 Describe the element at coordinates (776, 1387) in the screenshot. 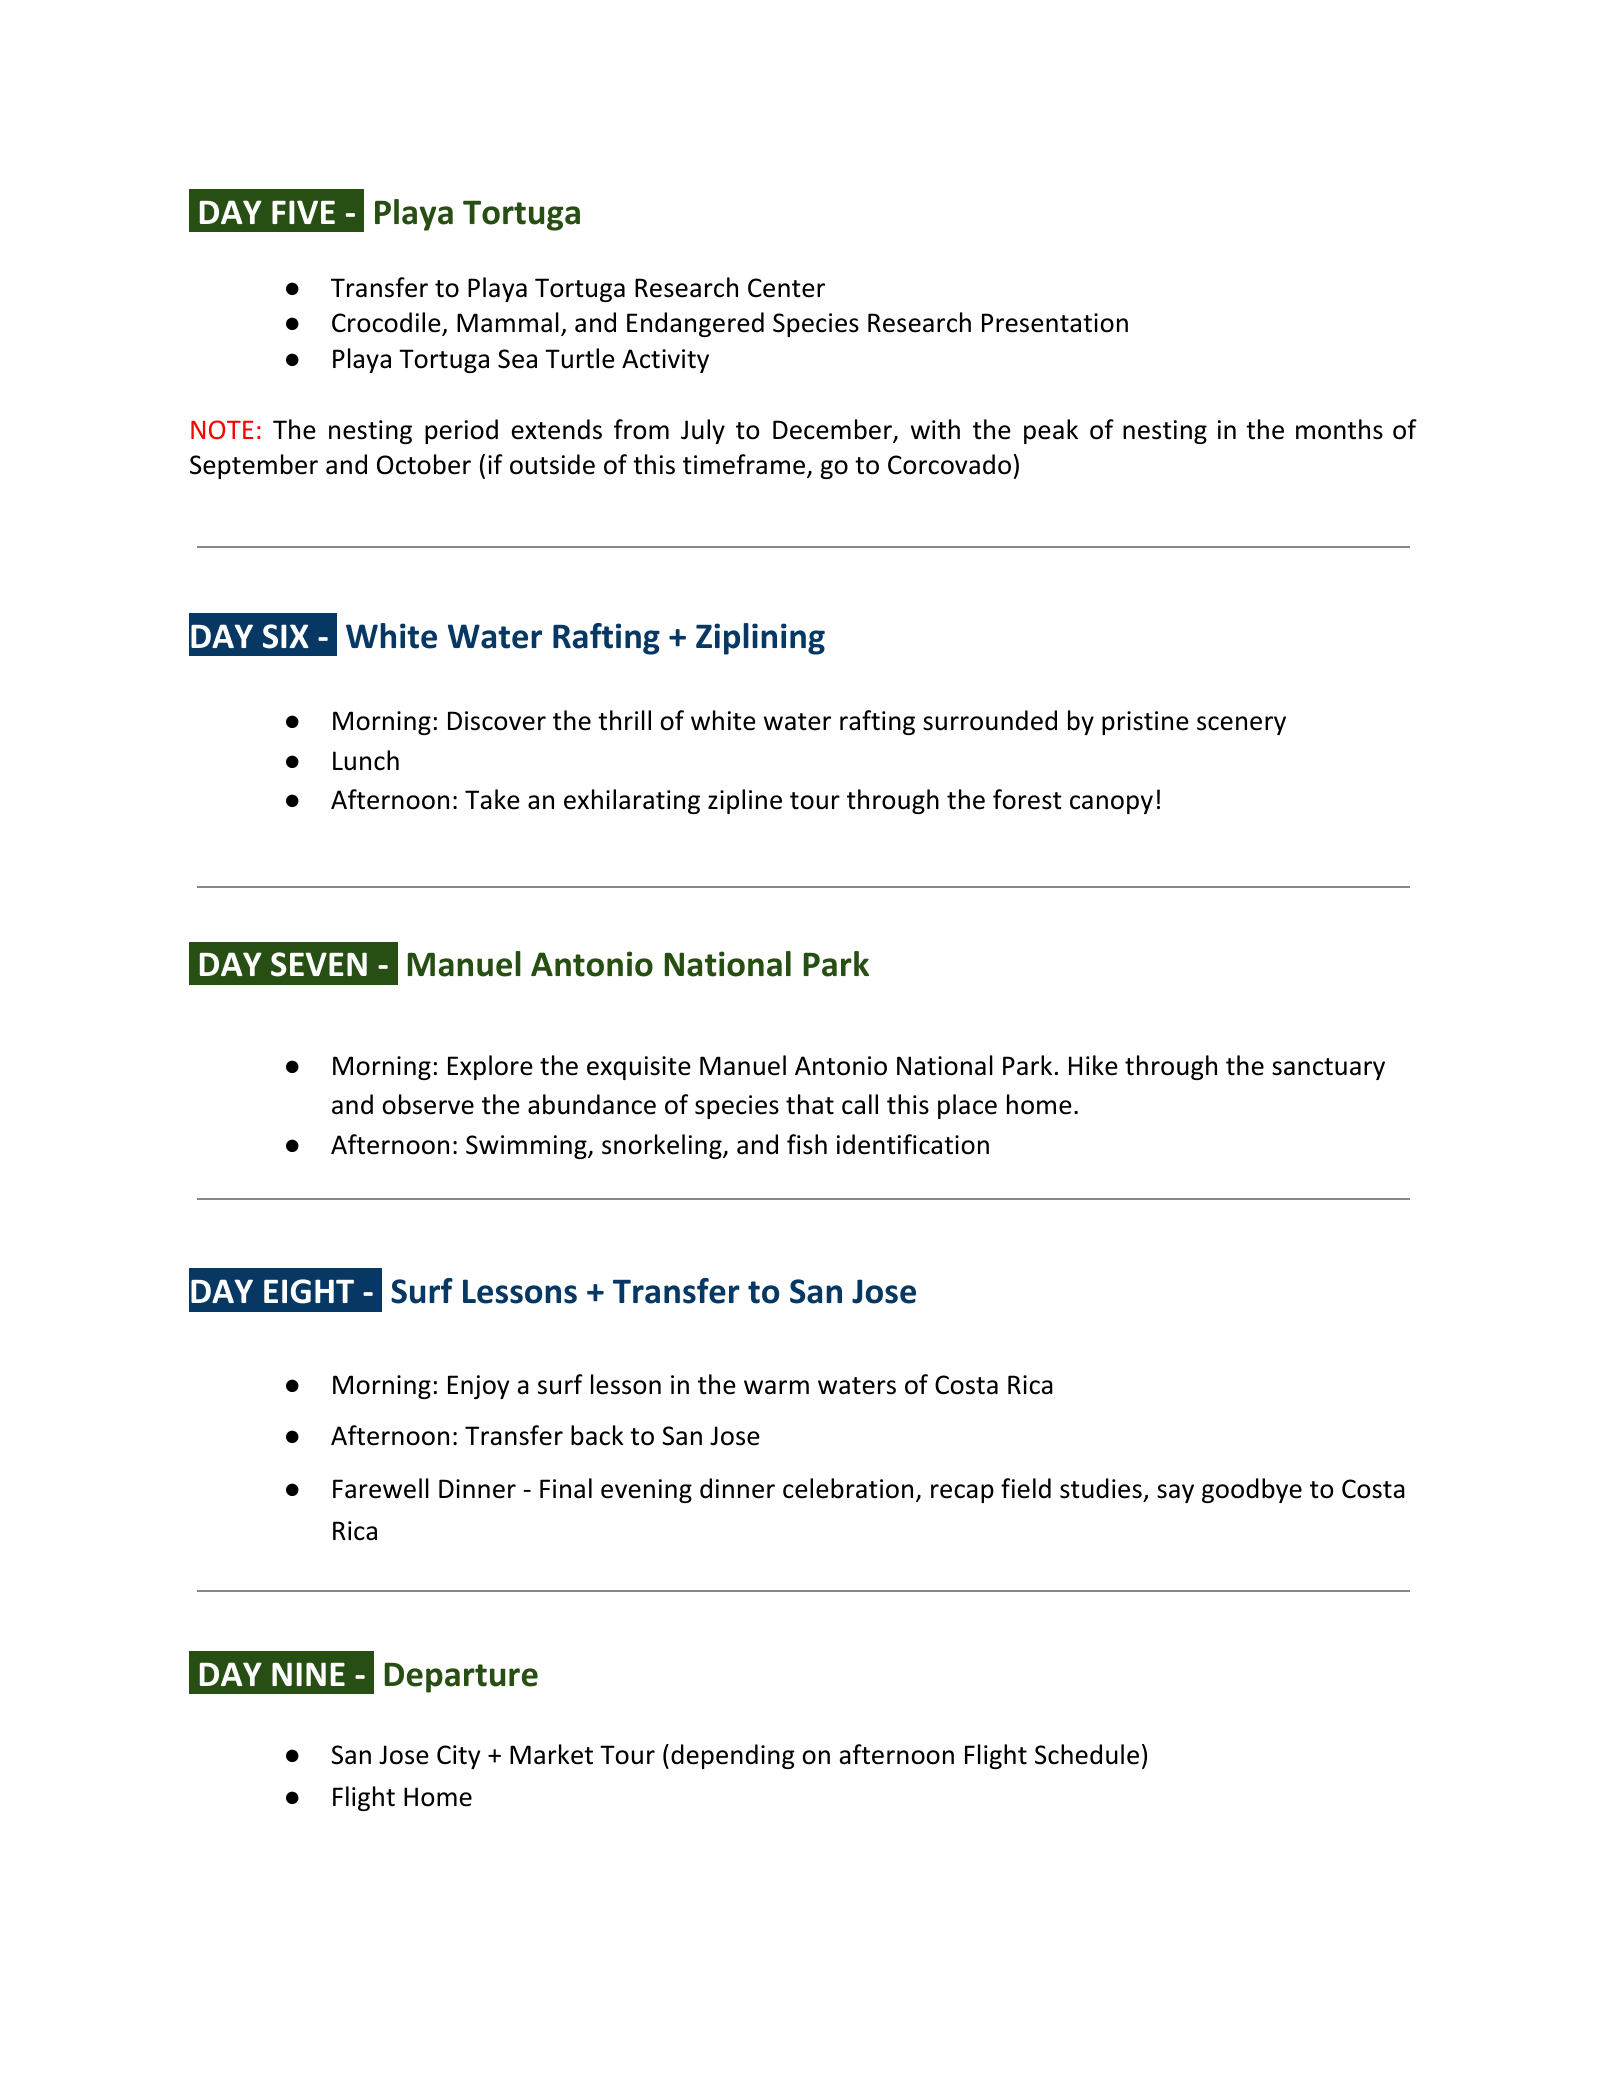

I see `warm` at that location.
